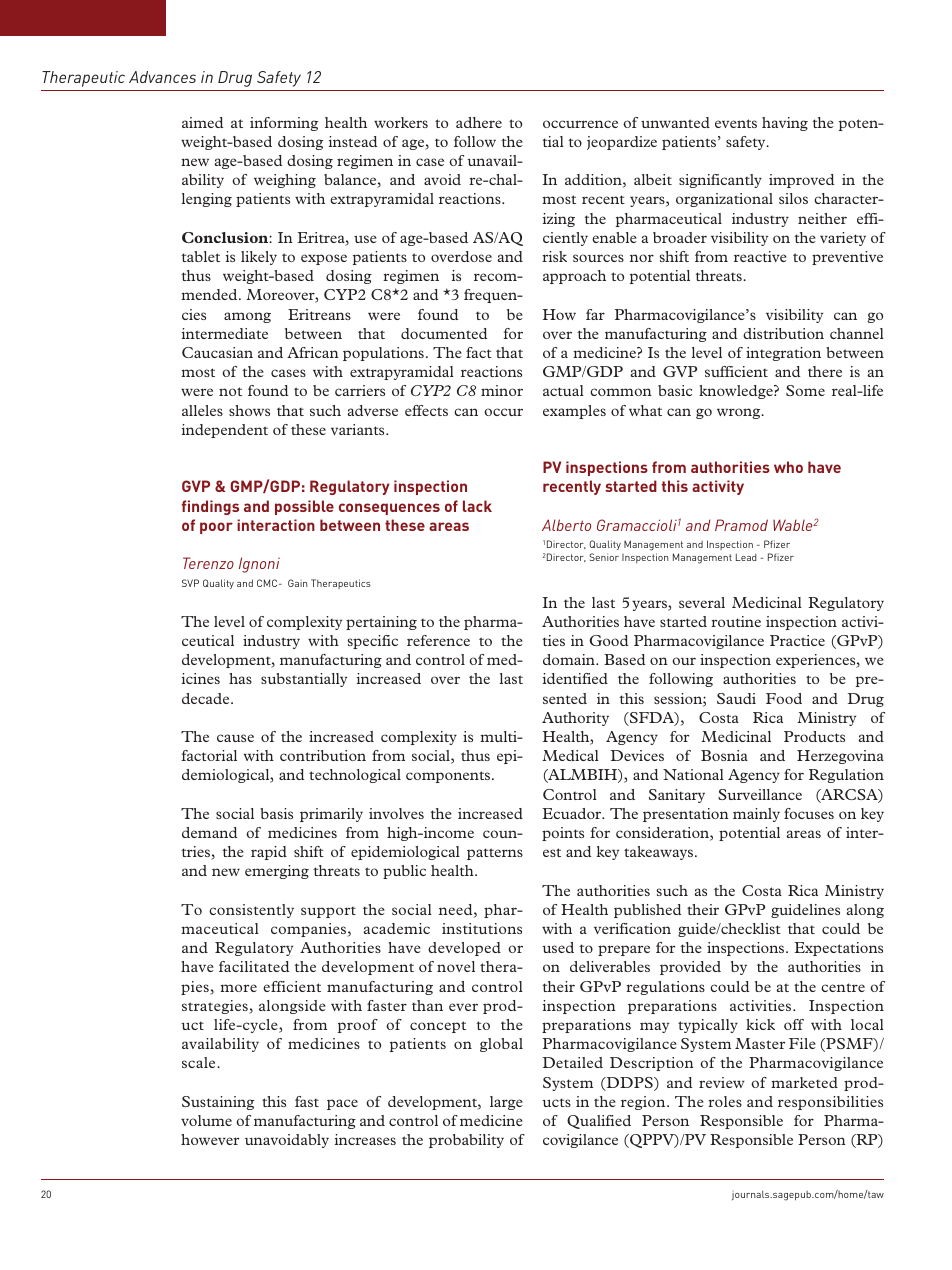 The image size is (952, 1270). Describe the element at coordinates (570, 755) in the document. I see `Medical` at that location.
